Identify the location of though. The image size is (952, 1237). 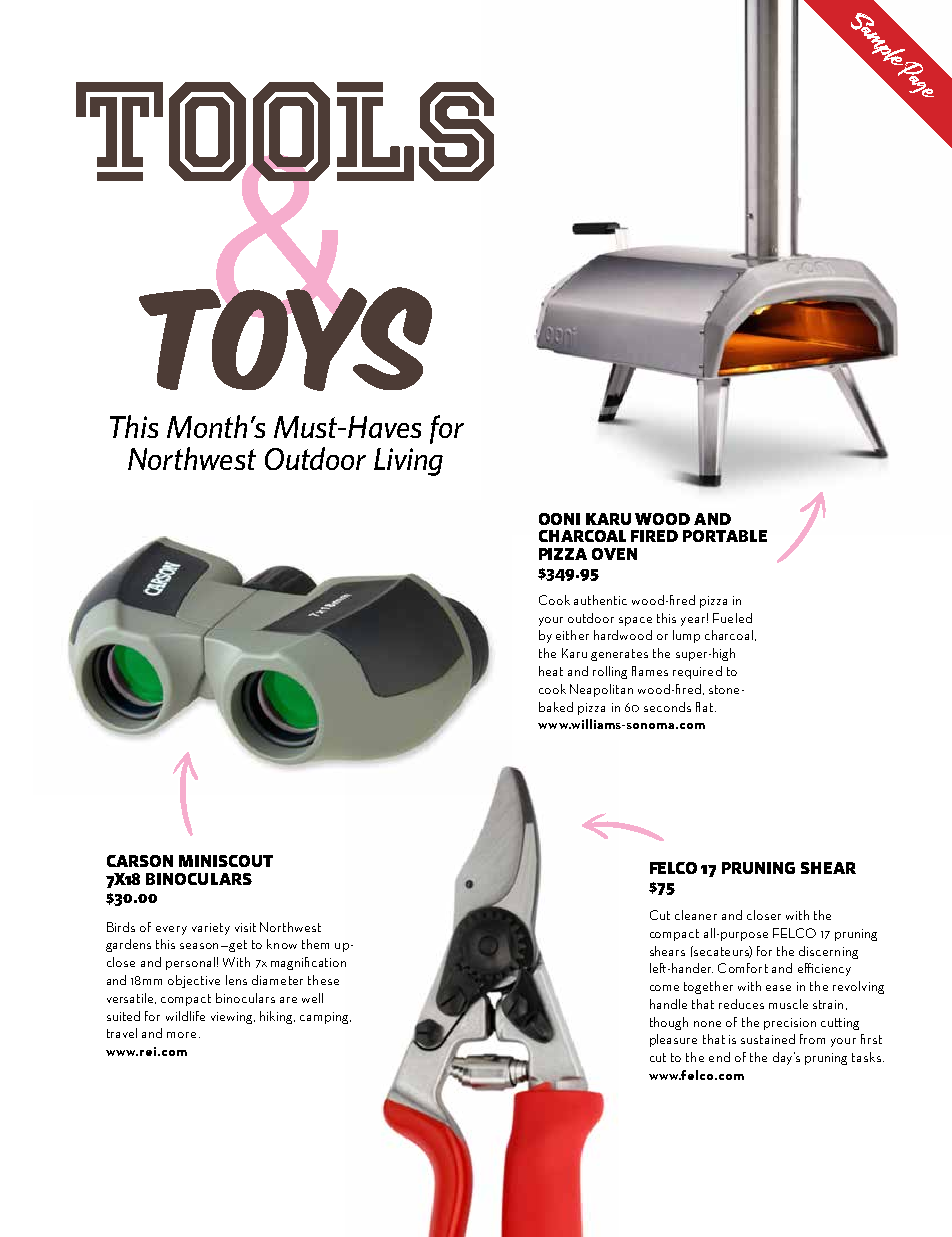
(669, 1023).
